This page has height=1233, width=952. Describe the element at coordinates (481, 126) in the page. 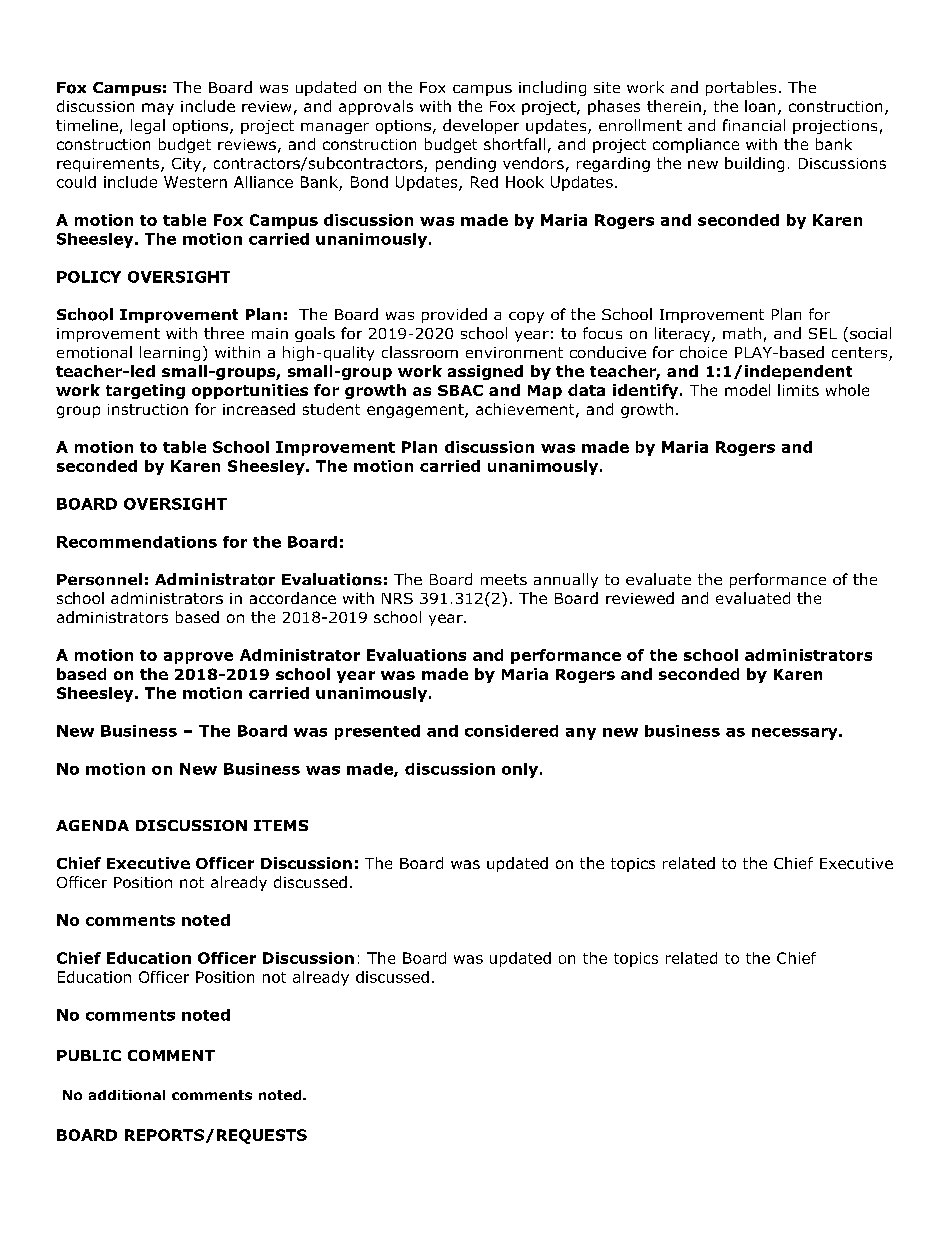

I see `developer` at that location.
